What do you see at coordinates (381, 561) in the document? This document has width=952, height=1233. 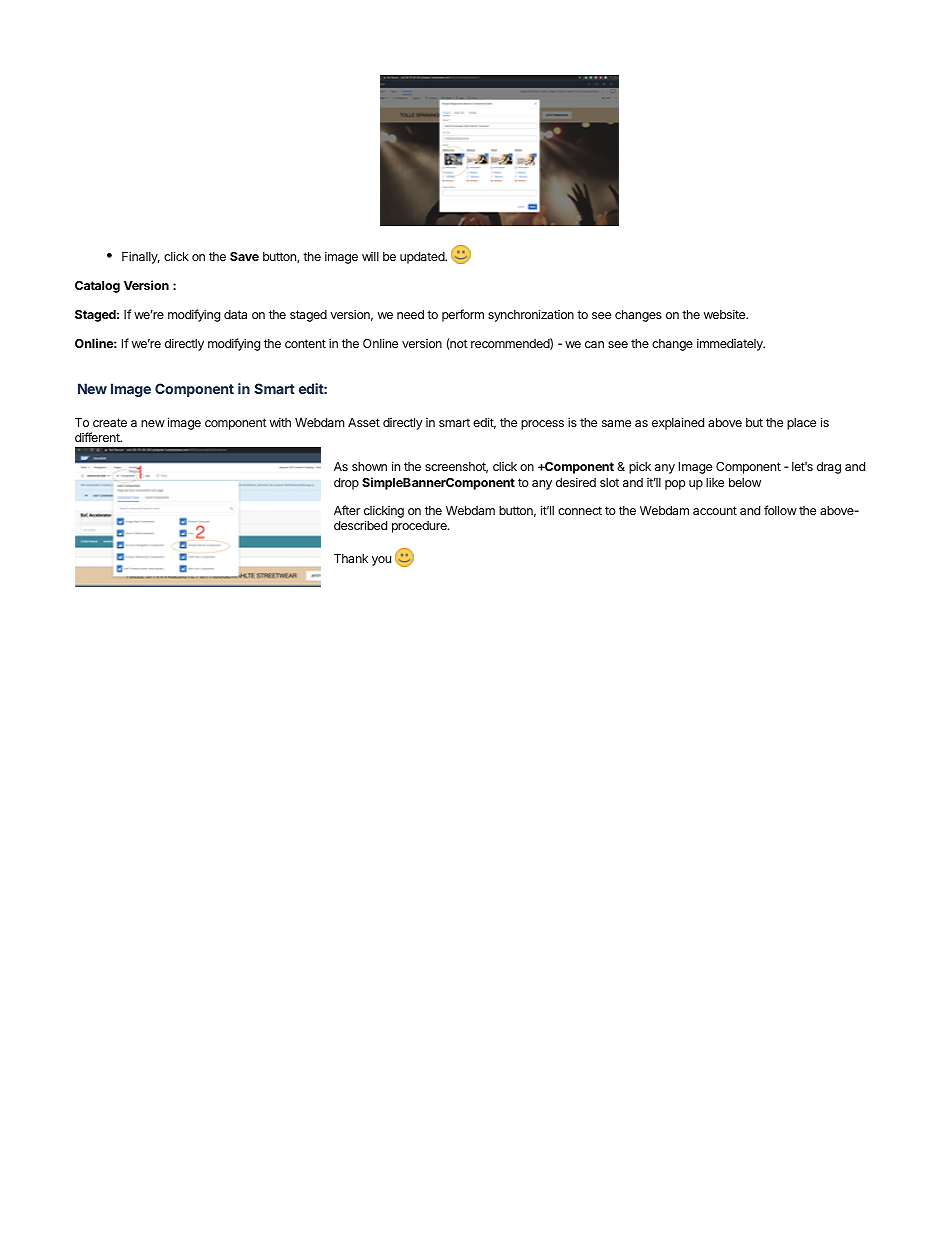 I see `you` at bounding box center [381, 561].
